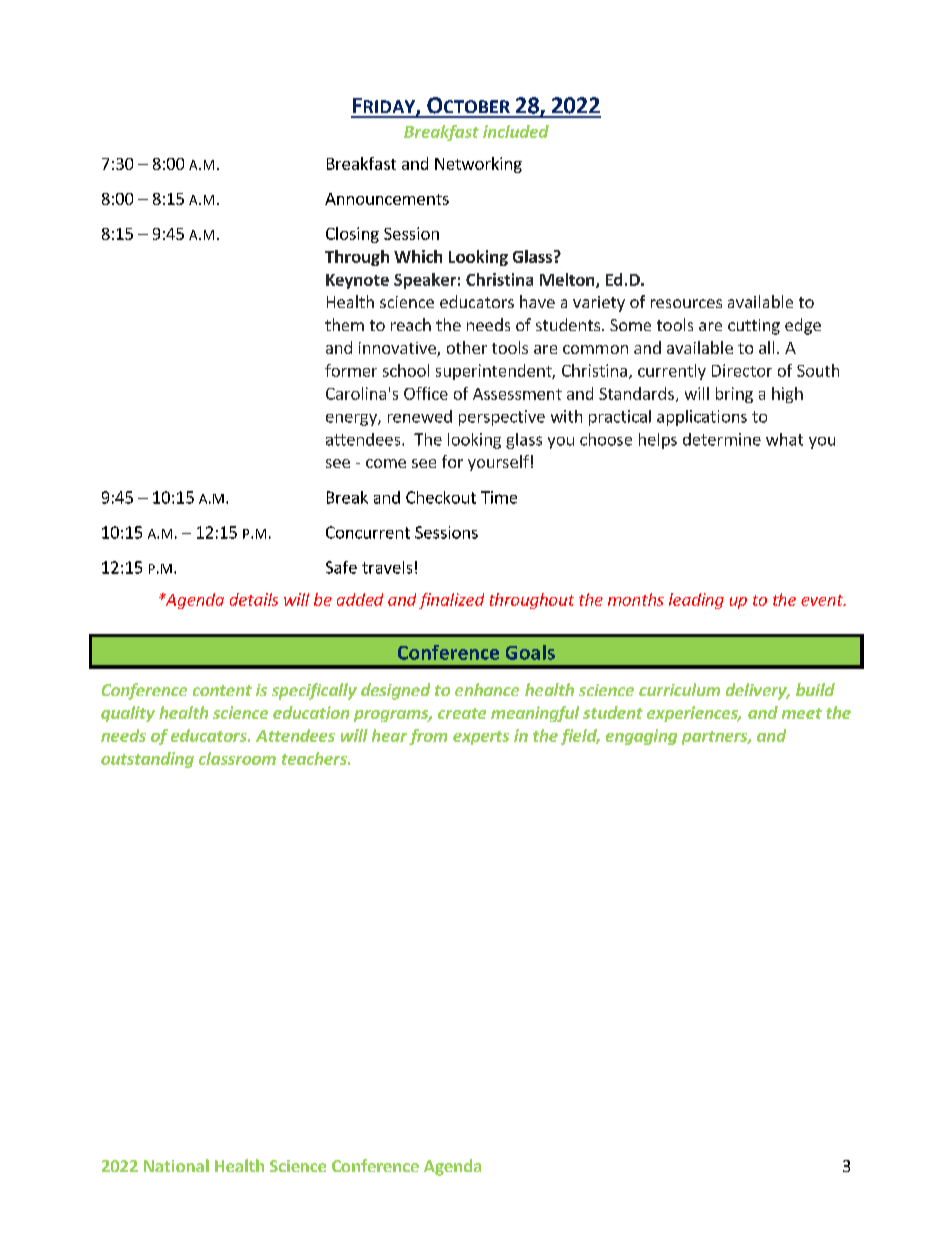  I want to click on Closing, so click(352, 235).
